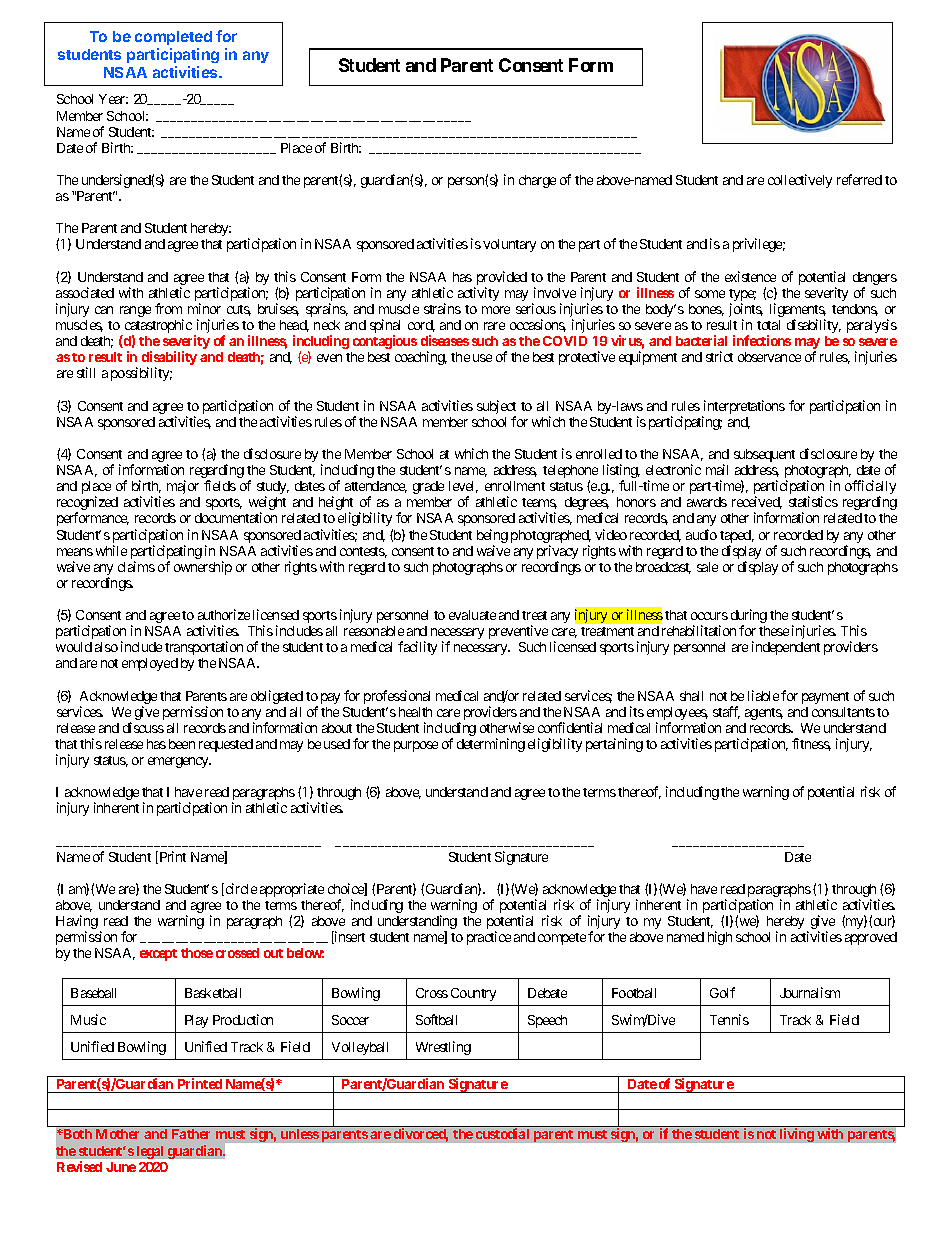 The width and height of the image is (952, 1233). I want to click on Father, so click(191, 1134).
